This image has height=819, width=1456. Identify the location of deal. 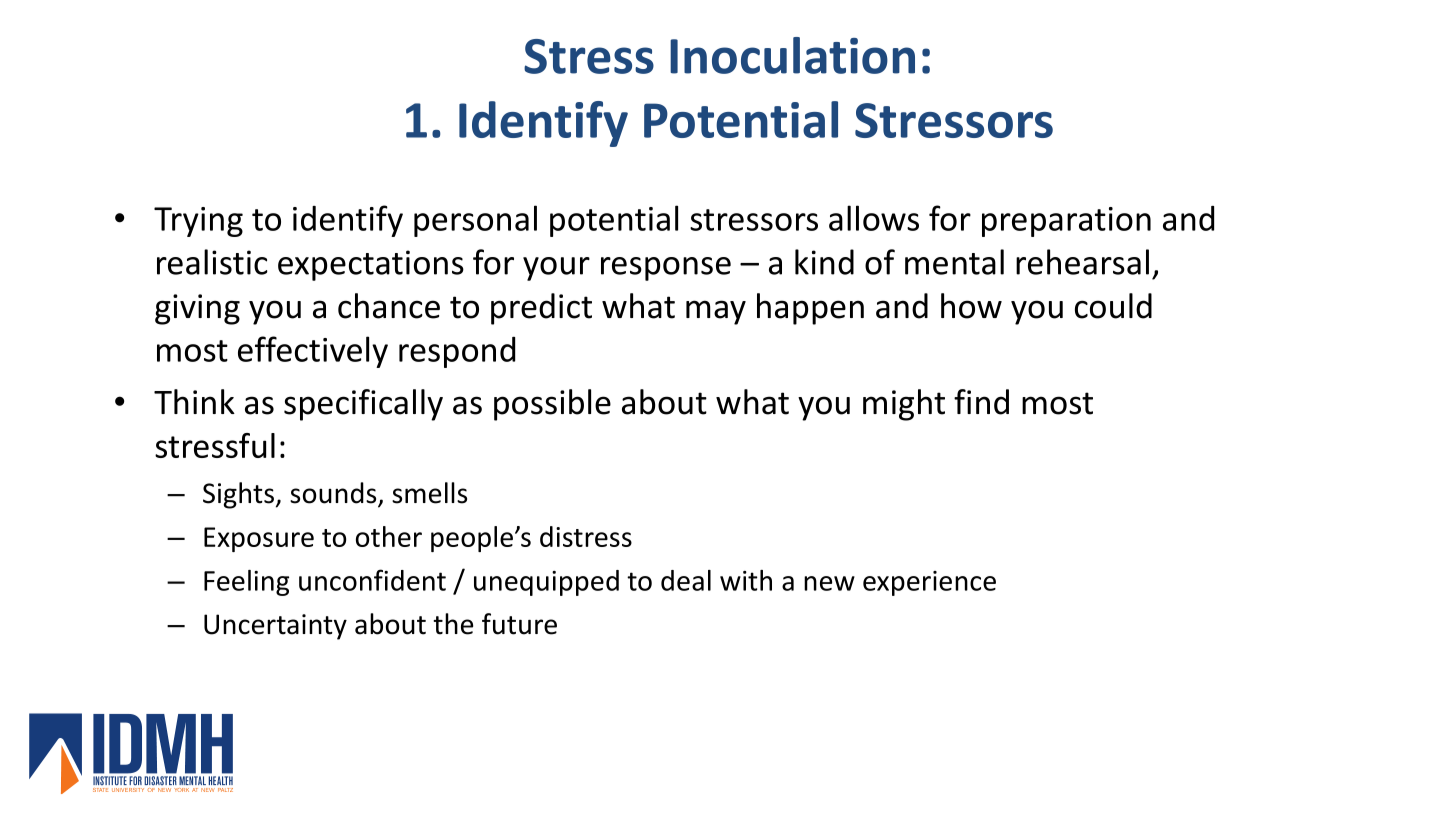
(686, 580).
